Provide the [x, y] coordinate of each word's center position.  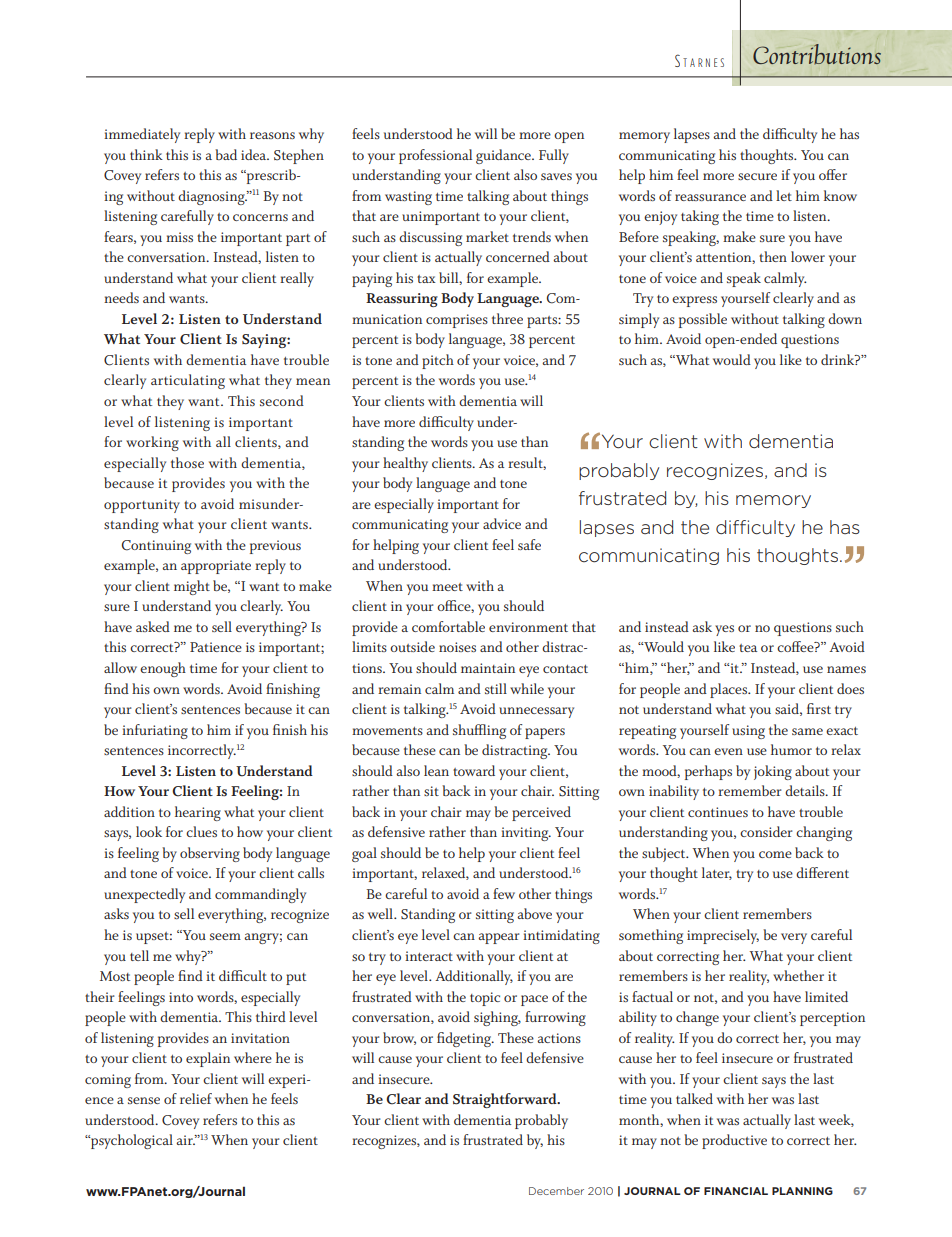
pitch [438, 361]
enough [163, 669]
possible [703, 320]
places [730, 690]
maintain [488, 668]
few [504, 893]
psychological [131, 1141]
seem [225, 936]
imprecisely [723, 936]
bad [226, 154]
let [784, 195]
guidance [504, 156]
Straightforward [506, 1100]
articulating [188, 381]
